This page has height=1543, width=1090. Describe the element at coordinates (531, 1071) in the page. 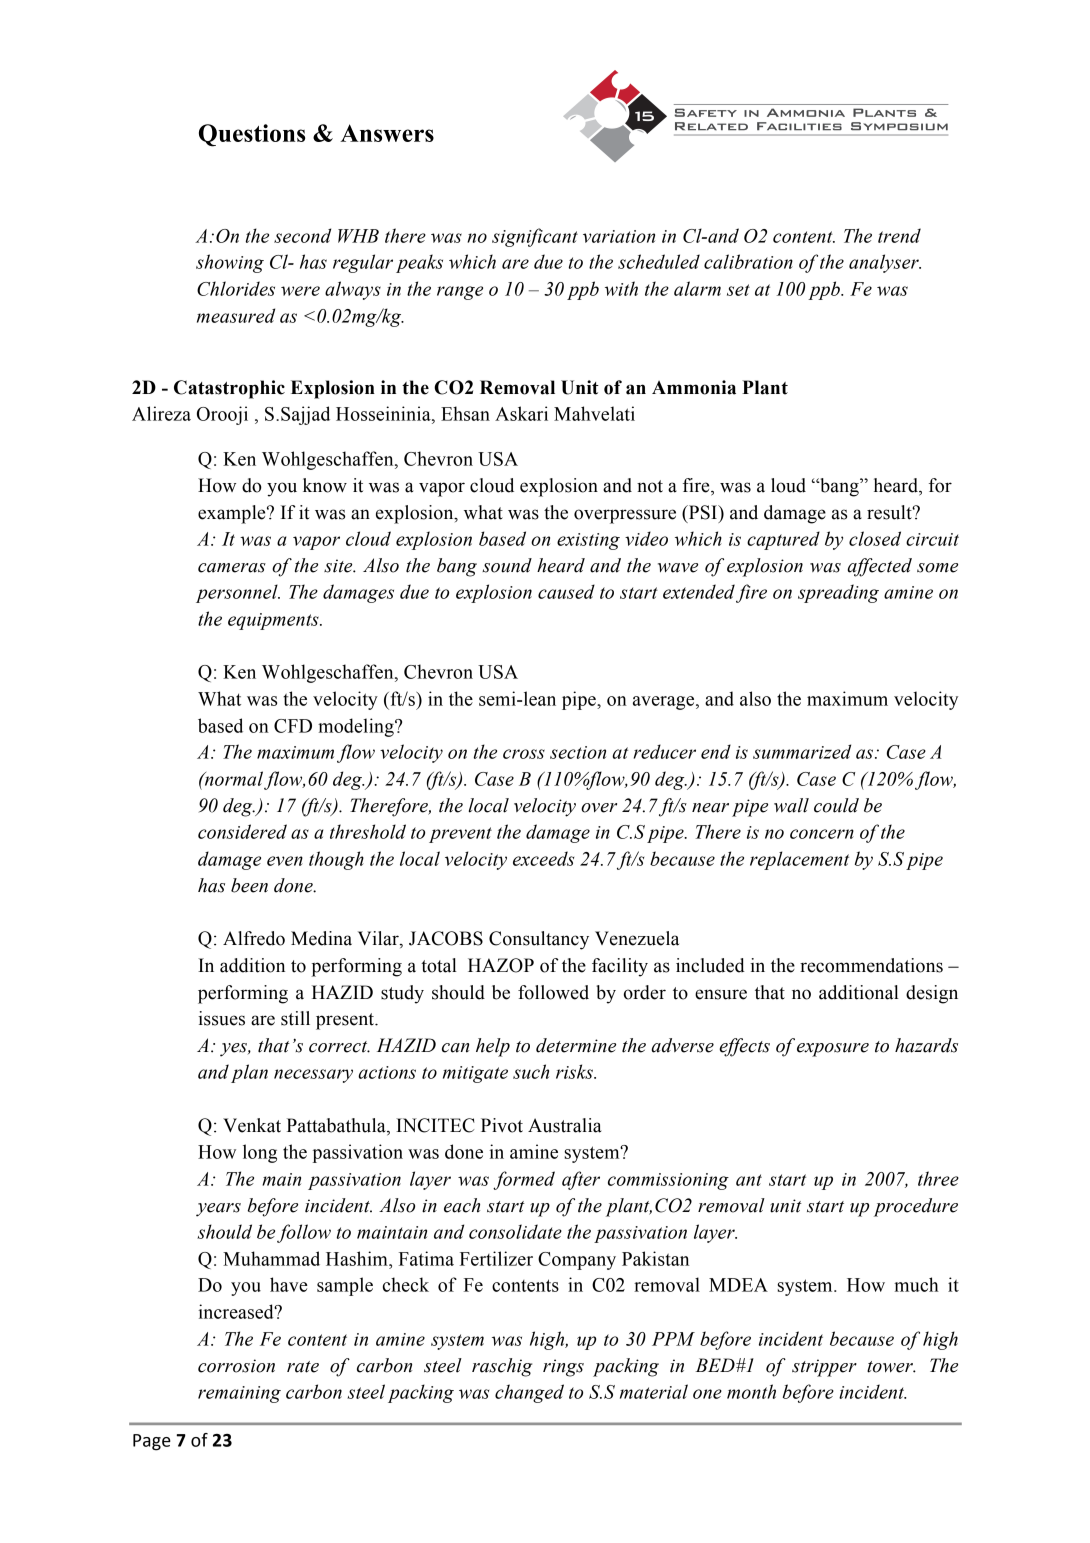

I see `such` at that location.
